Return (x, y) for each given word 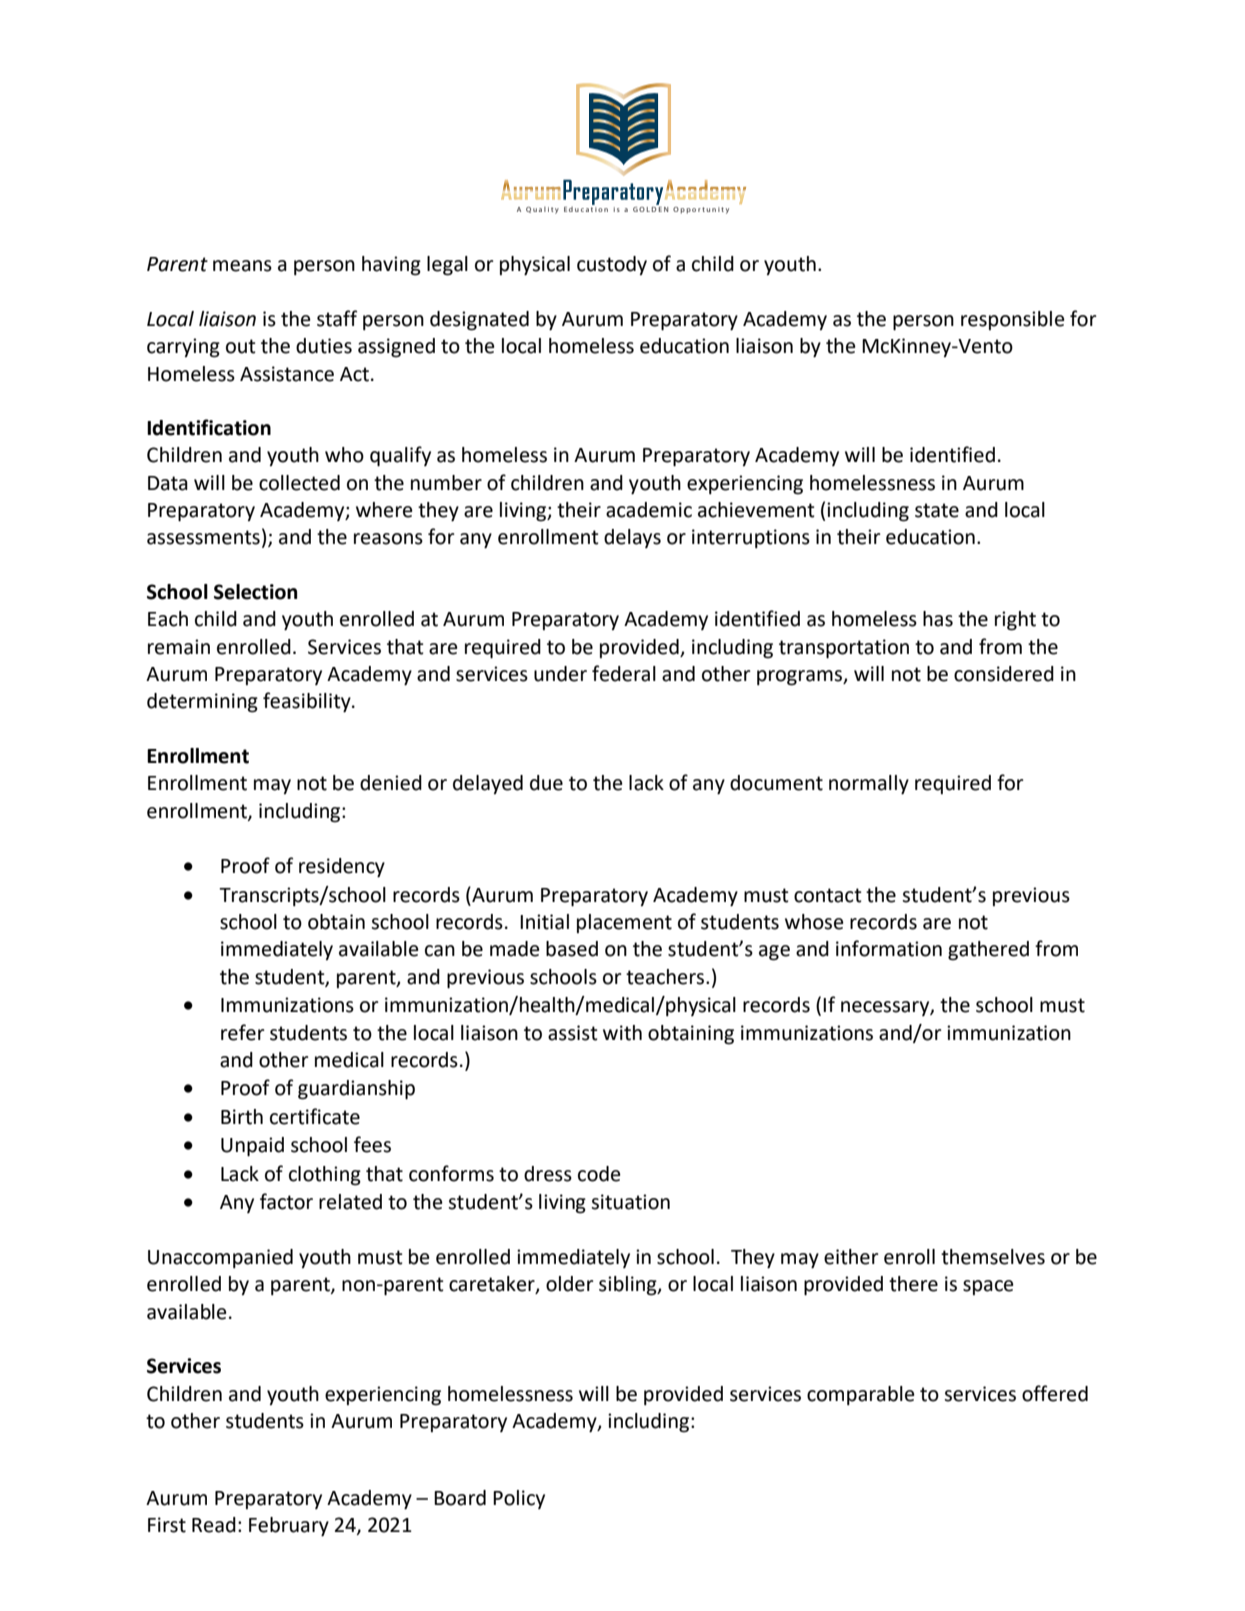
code (599, 1174)
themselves (993, 1257)
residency (342, 868)
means (242, 266)
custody (612, 265)
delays (632, 538)
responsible (1012, 320)
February (289, 1527)
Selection (255, 592)
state (937, 510)
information (889, 948)
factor (286, 1201)
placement (624, 923)
